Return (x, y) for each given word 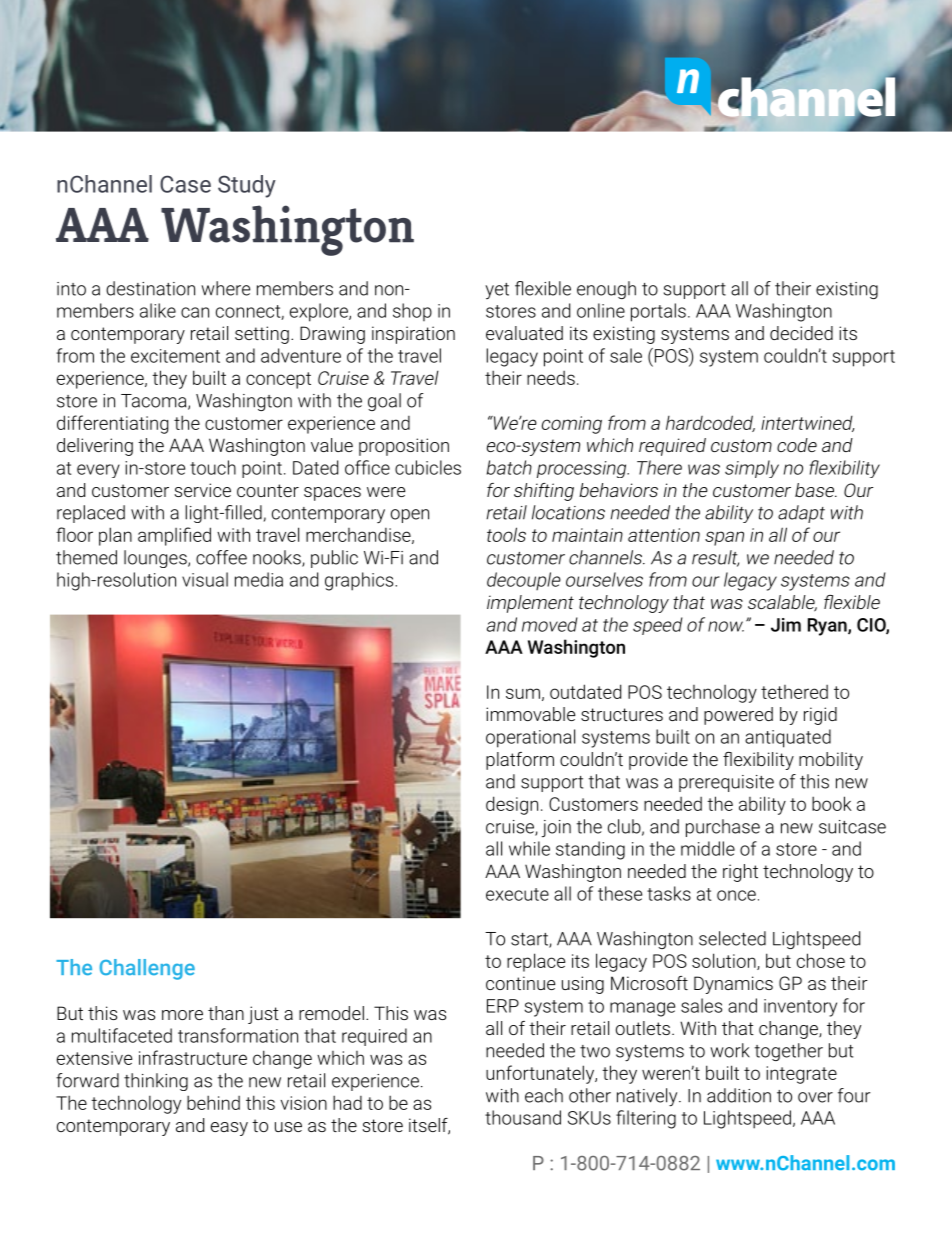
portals (658, 312)
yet (497, 291)
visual (205, 579)
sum (523, 693)
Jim (786, 625)
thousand (523, 1117)
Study (247, 186)
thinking (156, 1082)
